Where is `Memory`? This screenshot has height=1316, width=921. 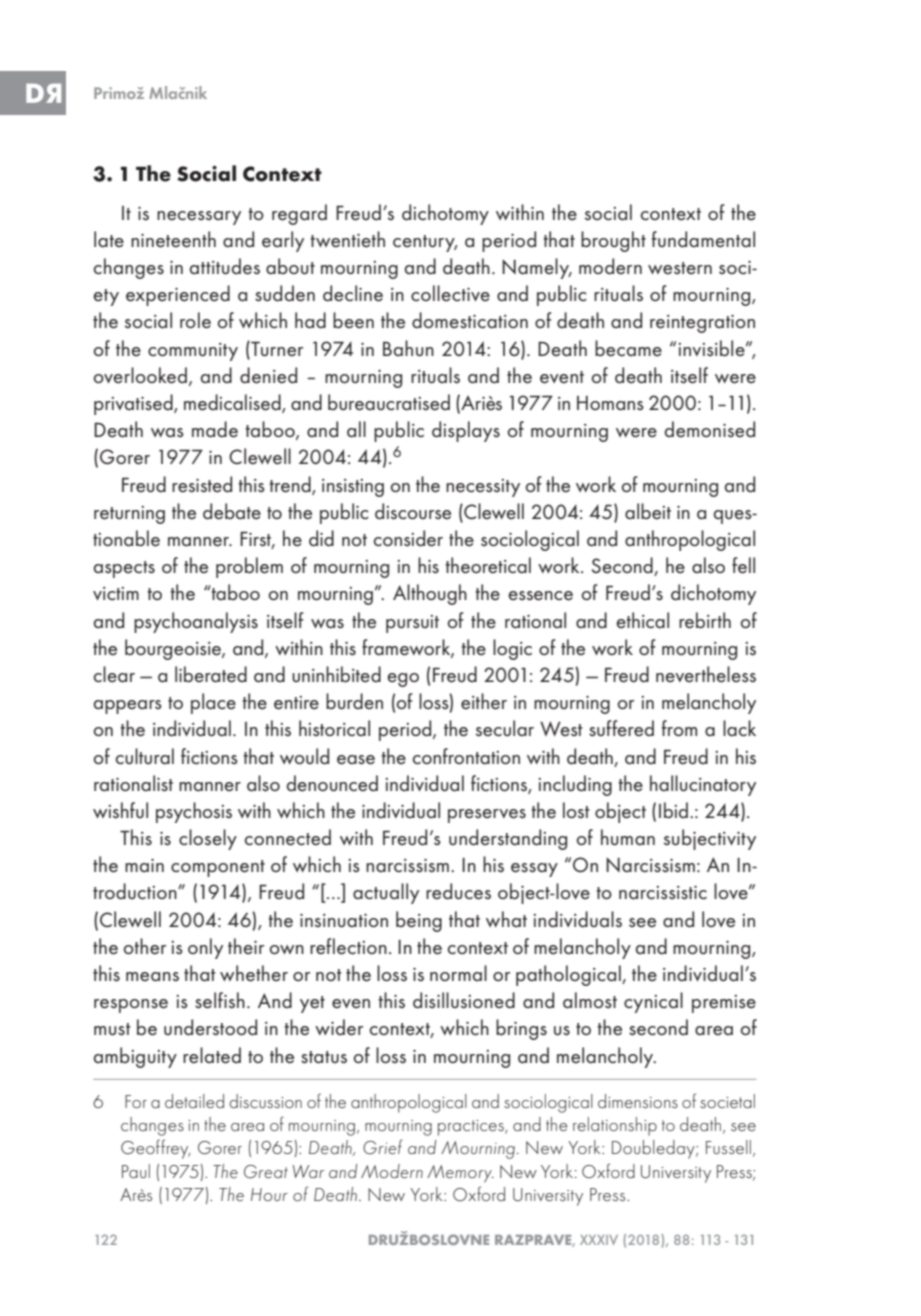
Memory is located at coordinates (460, 1174).
